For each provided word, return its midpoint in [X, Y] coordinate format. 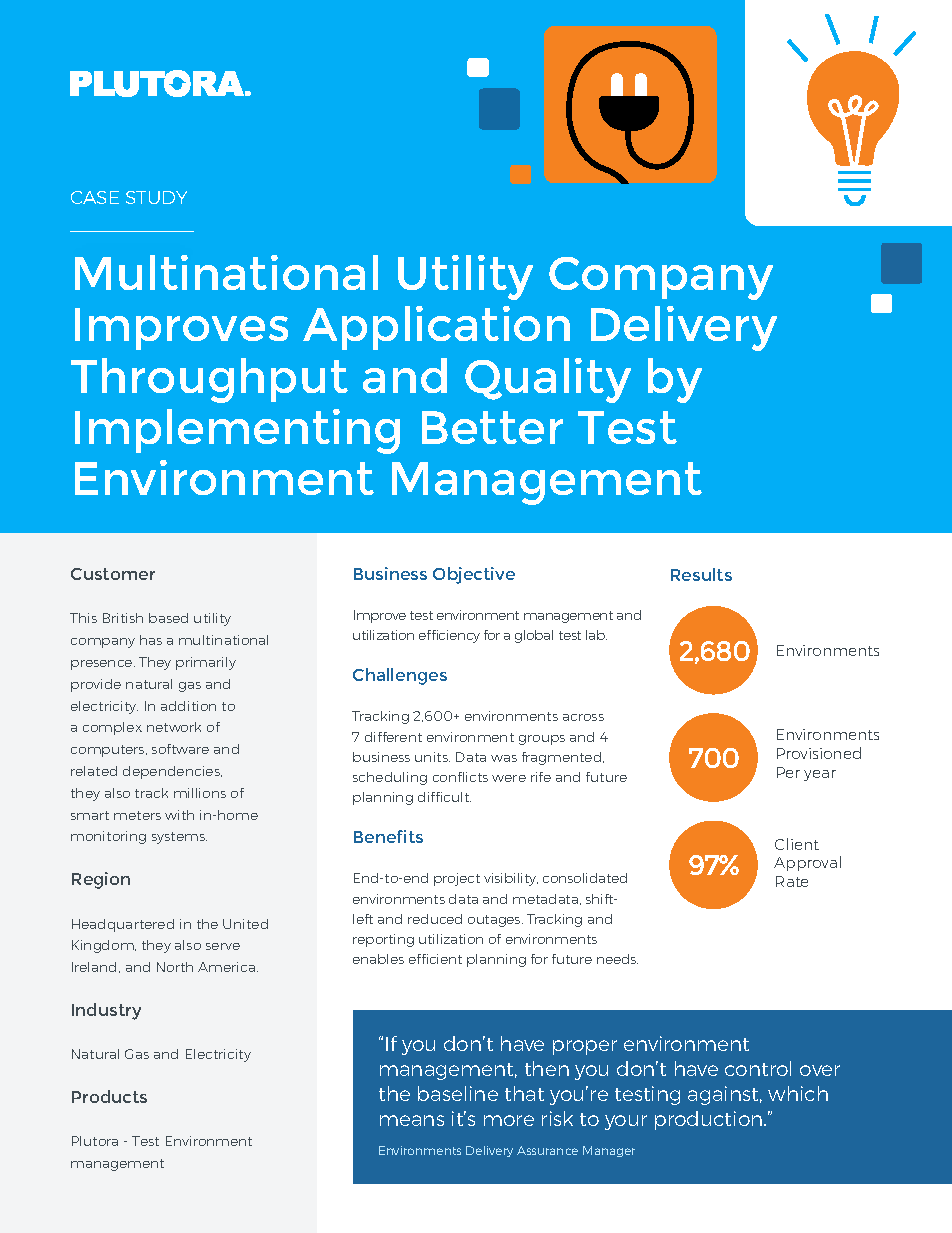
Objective [474, 575]
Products [109, 1096]
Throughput [209, 380]
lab [596, 635]
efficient [435, 959]
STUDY [156, 197]
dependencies [172, 772]
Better [492, 427]
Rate [792, 881]
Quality [548, 380]
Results [701, 574]
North [175, 967]
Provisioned [819, 753]
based [168, 618]
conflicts [460, 777]
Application [436, 328]
